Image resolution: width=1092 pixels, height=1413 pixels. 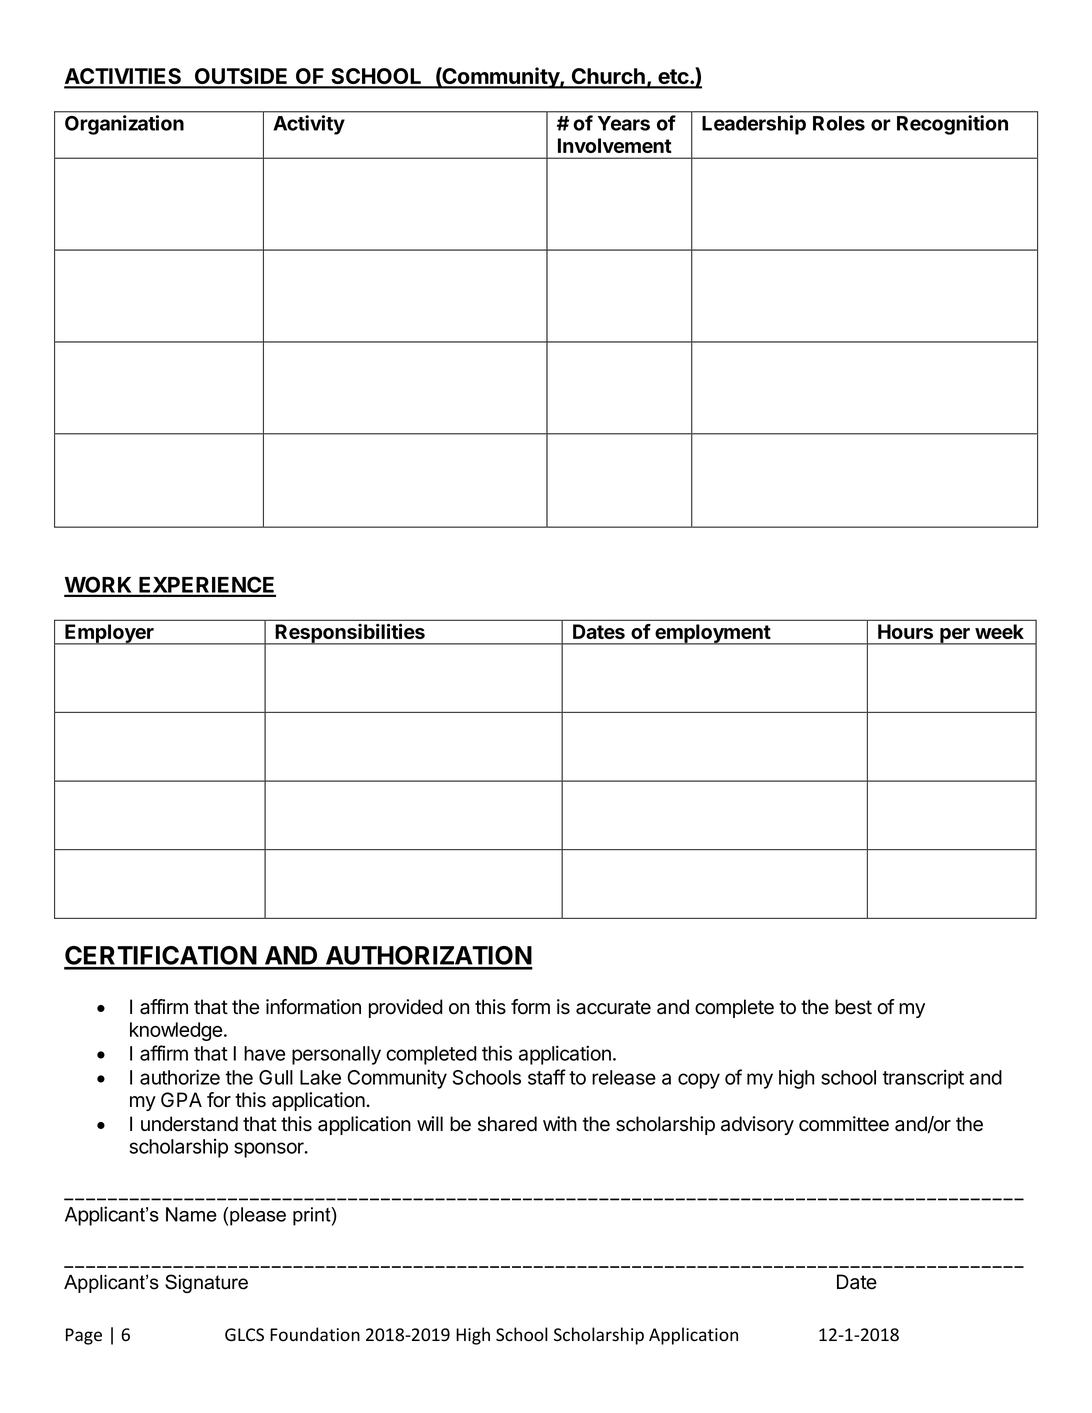 I want to click on knowledge, so click(x=176, y=1031).
